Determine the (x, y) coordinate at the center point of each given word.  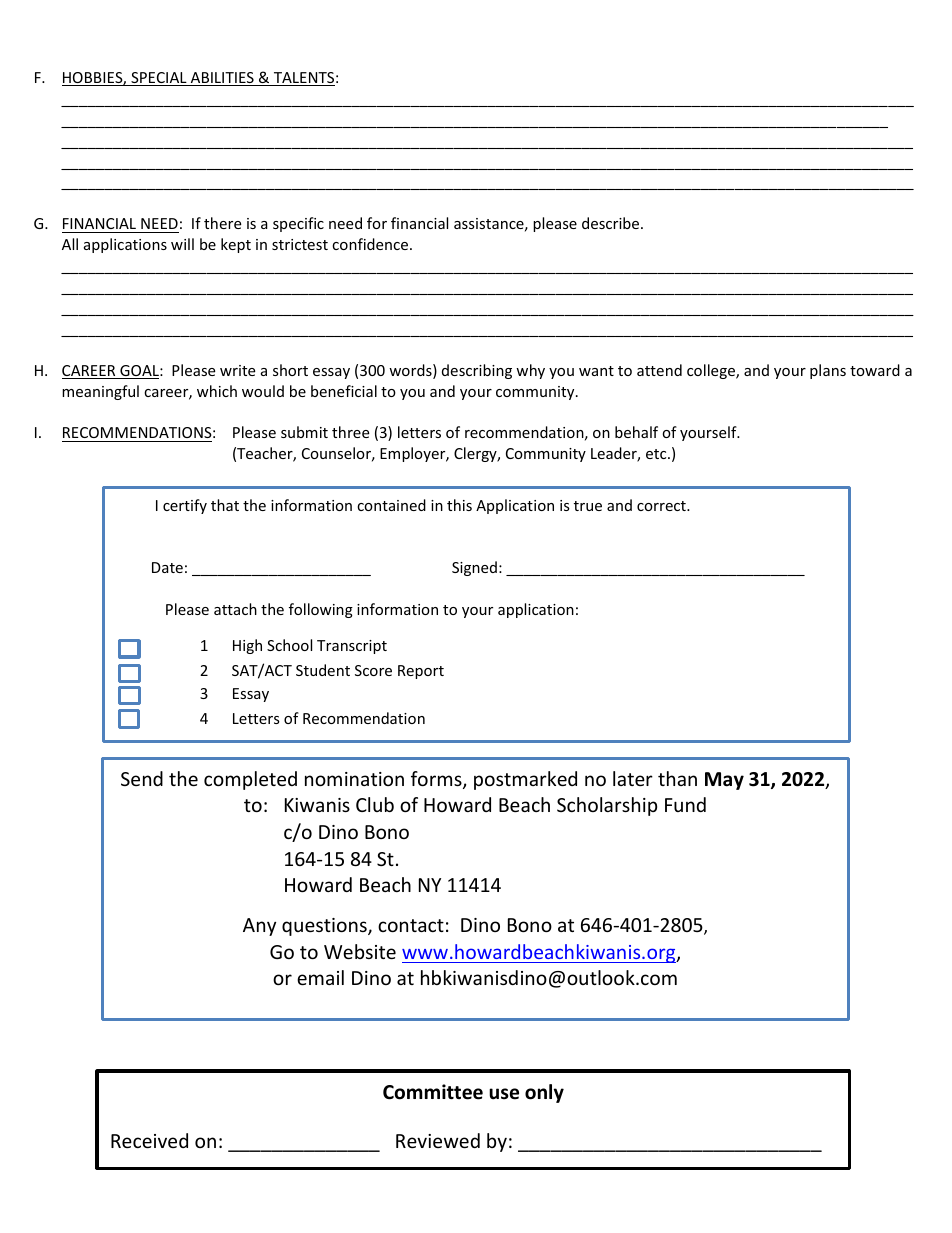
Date (167, 567)
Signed (474, 568)
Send (142, 778)
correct (662, 506)
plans (828, 371)
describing (477, 371)
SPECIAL (159, 79)
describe (612, 223)
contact (411, 925)
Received (149, 1140)
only (544, 1093)
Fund (685, 804)
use (504, 1094)
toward (875, 370)
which (217, 391)
